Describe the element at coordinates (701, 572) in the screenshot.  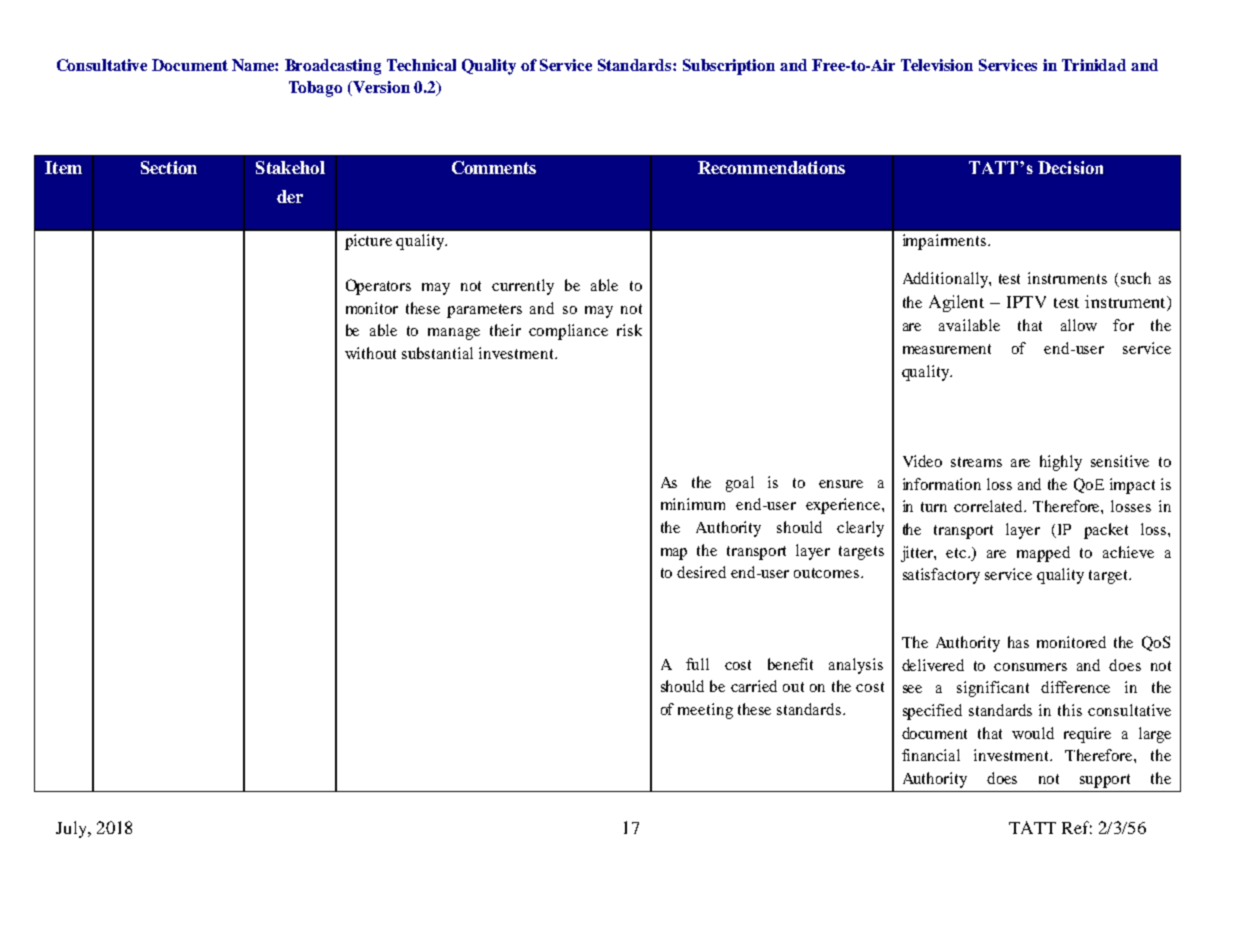
I see `desired` at that location.
